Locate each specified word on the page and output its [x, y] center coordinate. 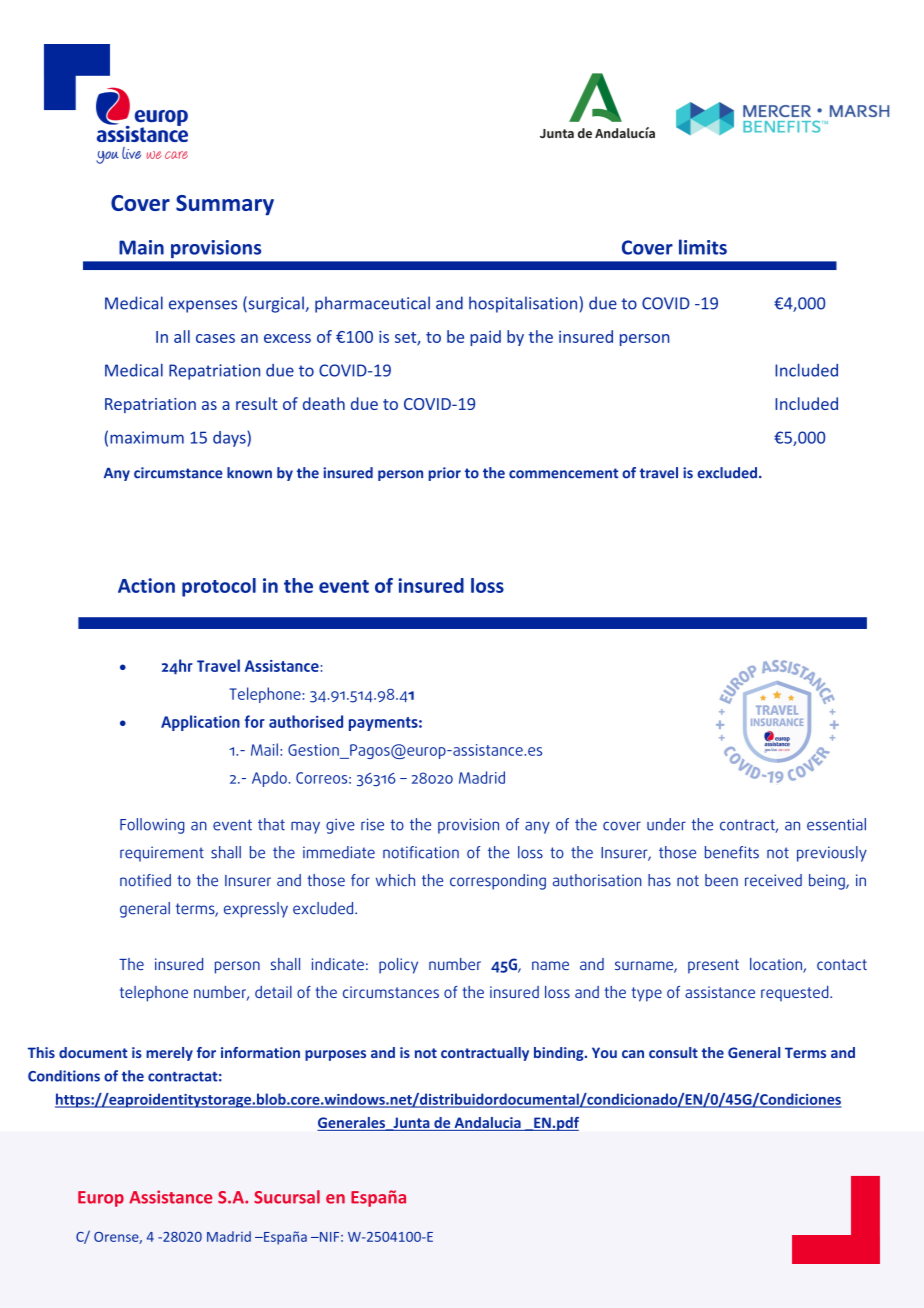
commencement [563, 473]
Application [200, 723]
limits [703, 247]
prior [445, 474]
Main [141, 247]
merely [169, 1054]
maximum [147, 437]
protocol [219, 587]
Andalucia [487, 1124]
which [395, 880]
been [721, 880]
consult [673, 1052]
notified [145, 880]
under [666, 824]
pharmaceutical [372, 304]
